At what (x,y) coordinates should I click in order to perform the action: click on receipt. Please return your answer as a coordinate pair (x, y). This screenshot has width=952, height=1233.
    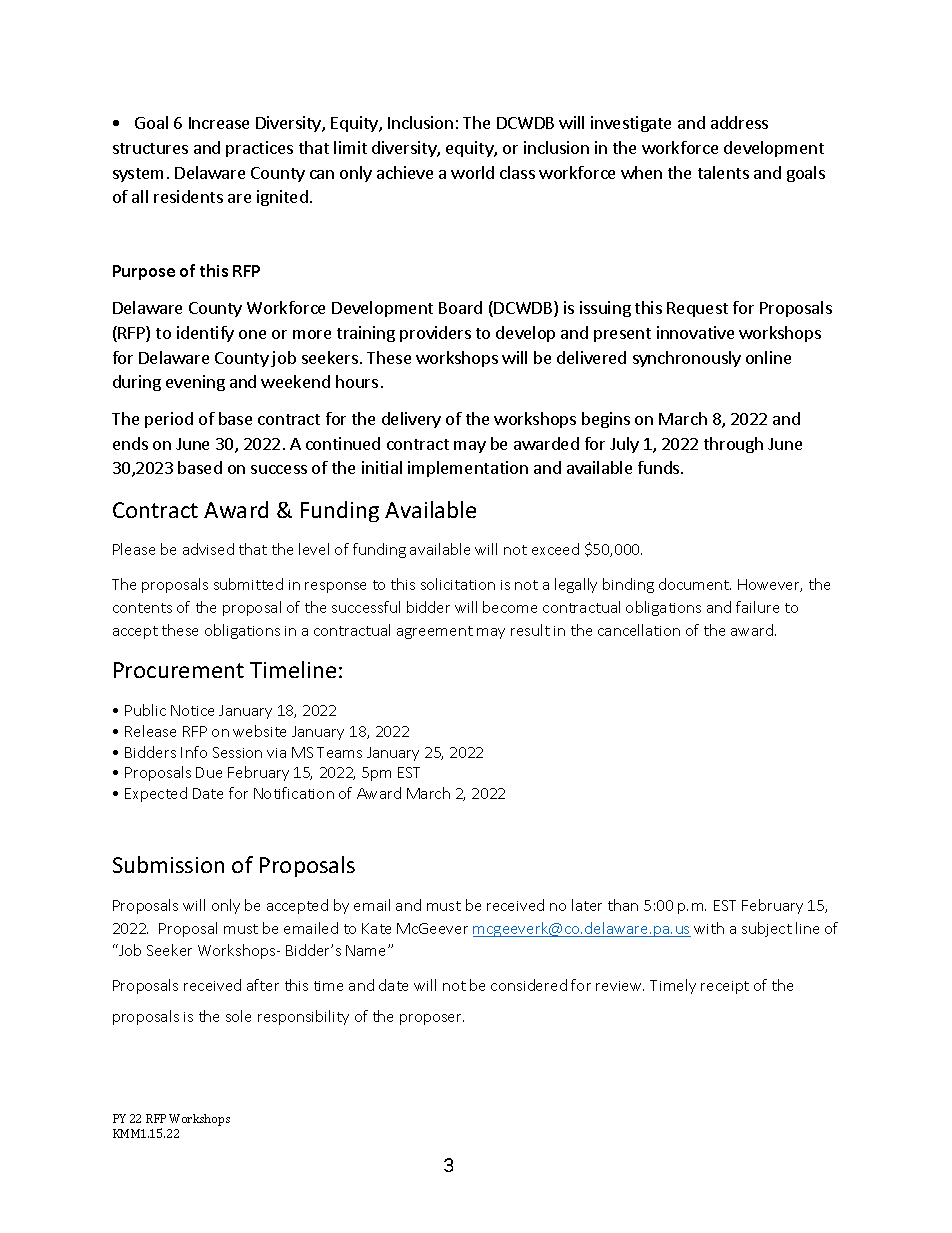
    Looking at the image, I should click on (725, 987).
